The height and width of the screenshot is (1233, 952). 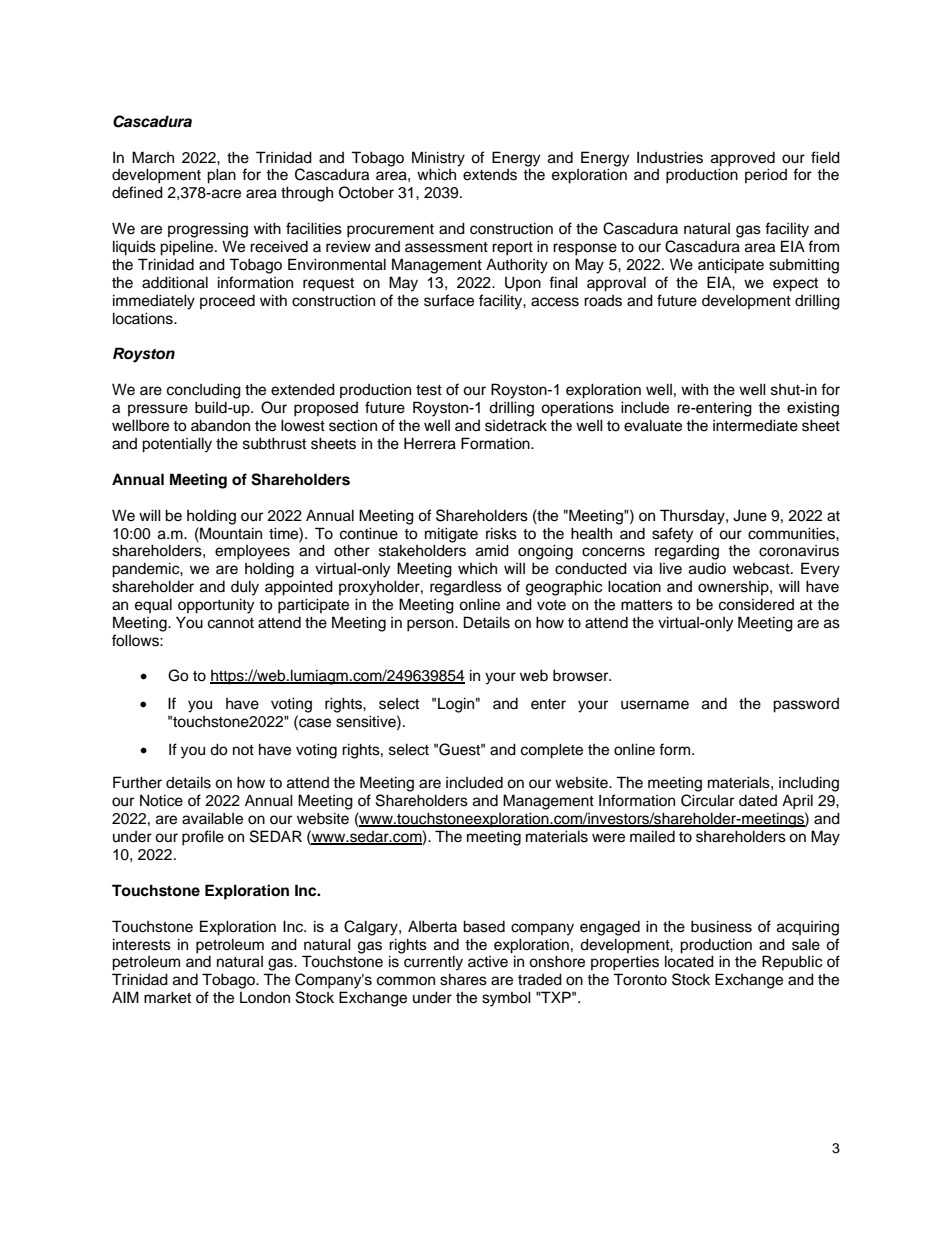 What do you see at coordinates (756, 605) in the screenshot?
I see `considered` at bounding box center [756, 605].
